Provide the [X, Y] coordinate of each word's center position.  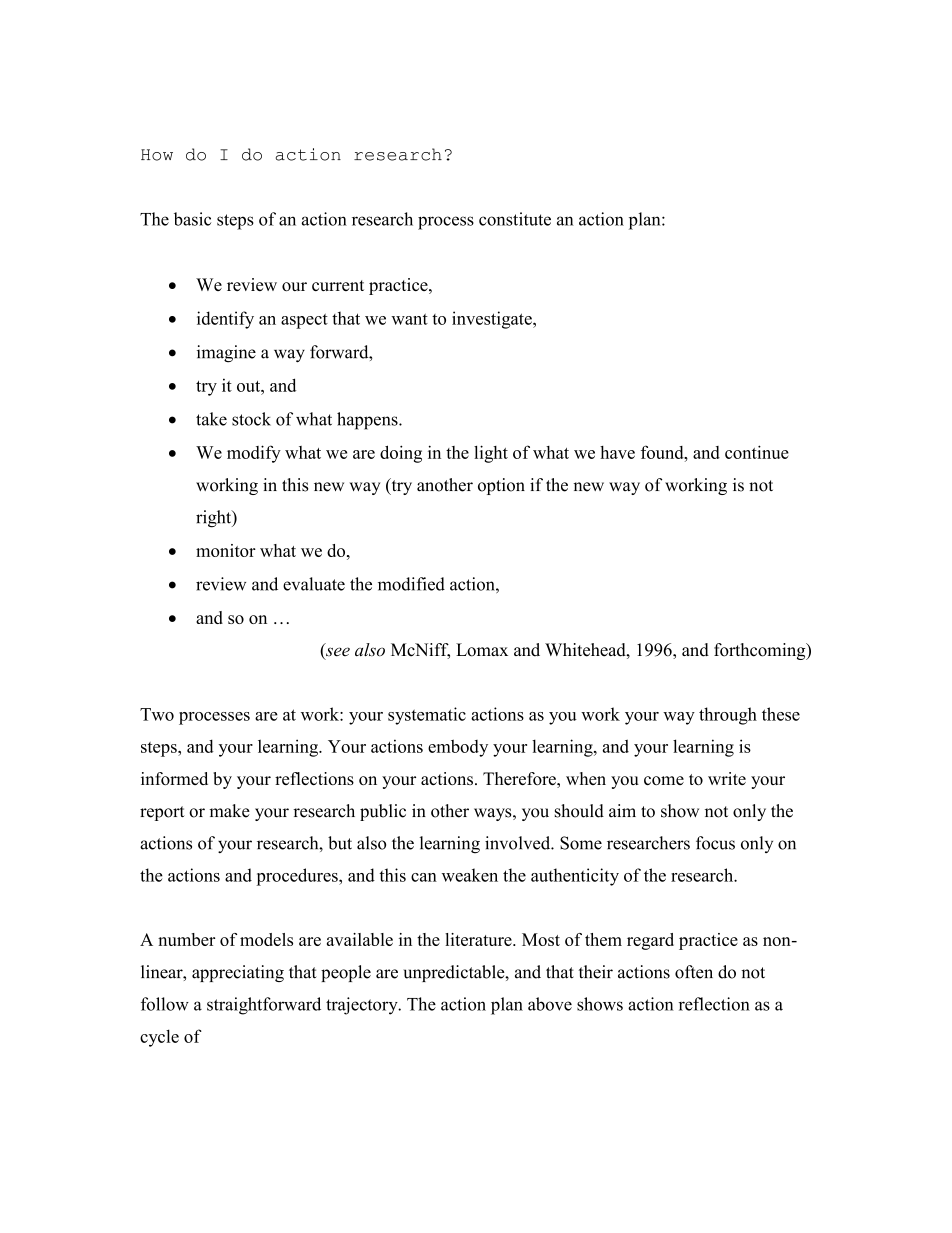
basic [192, 219]
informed [174, 778]
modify [254, 454]
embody [458, 748]
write [727, 778]
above [550, 1004]
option [501, 486]
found [663, 452]
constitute [515, 219]
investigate [493, 320]
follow [165, 1004]
